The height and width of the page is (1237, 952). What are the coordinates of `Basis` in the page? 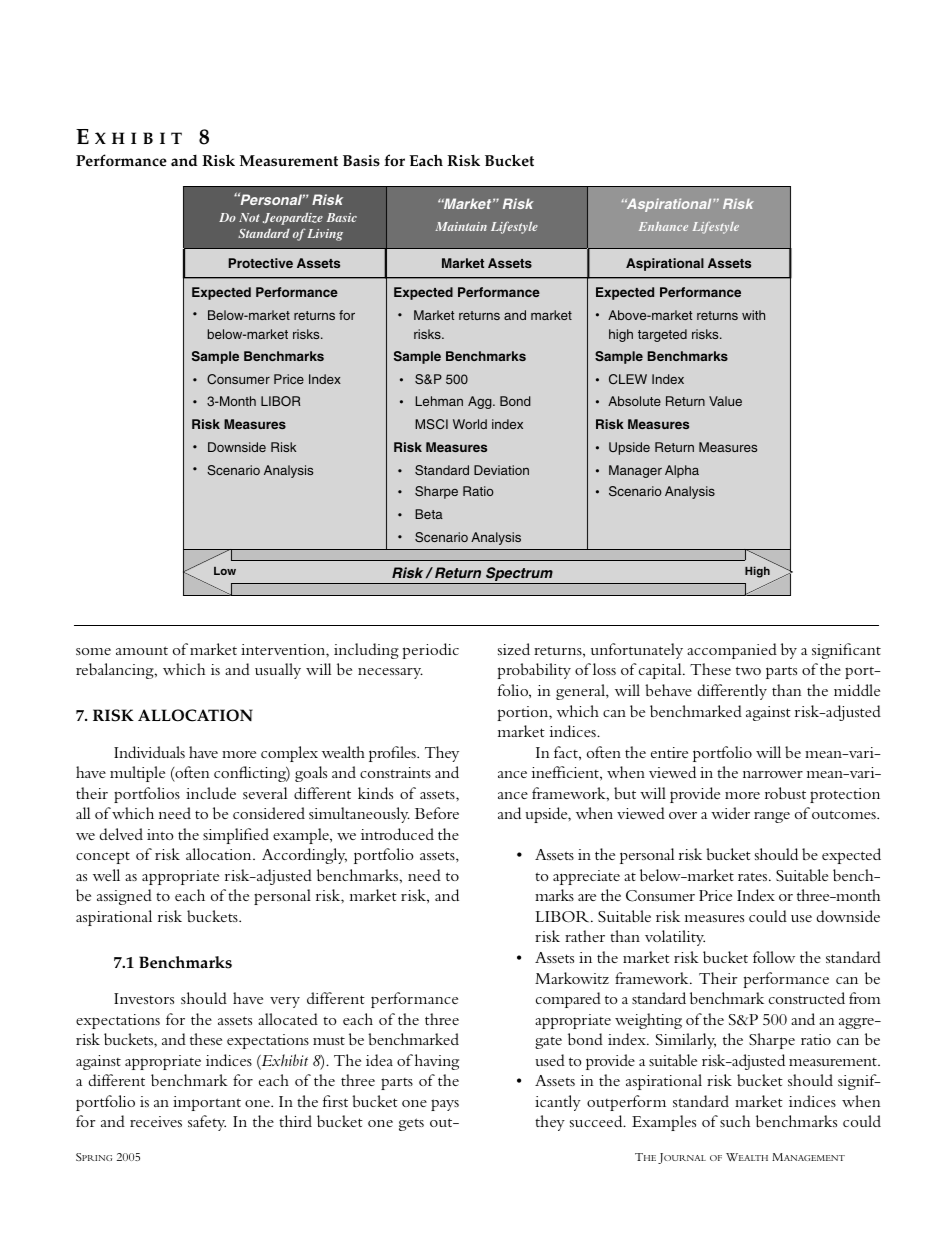 It's located at (361, 161).
